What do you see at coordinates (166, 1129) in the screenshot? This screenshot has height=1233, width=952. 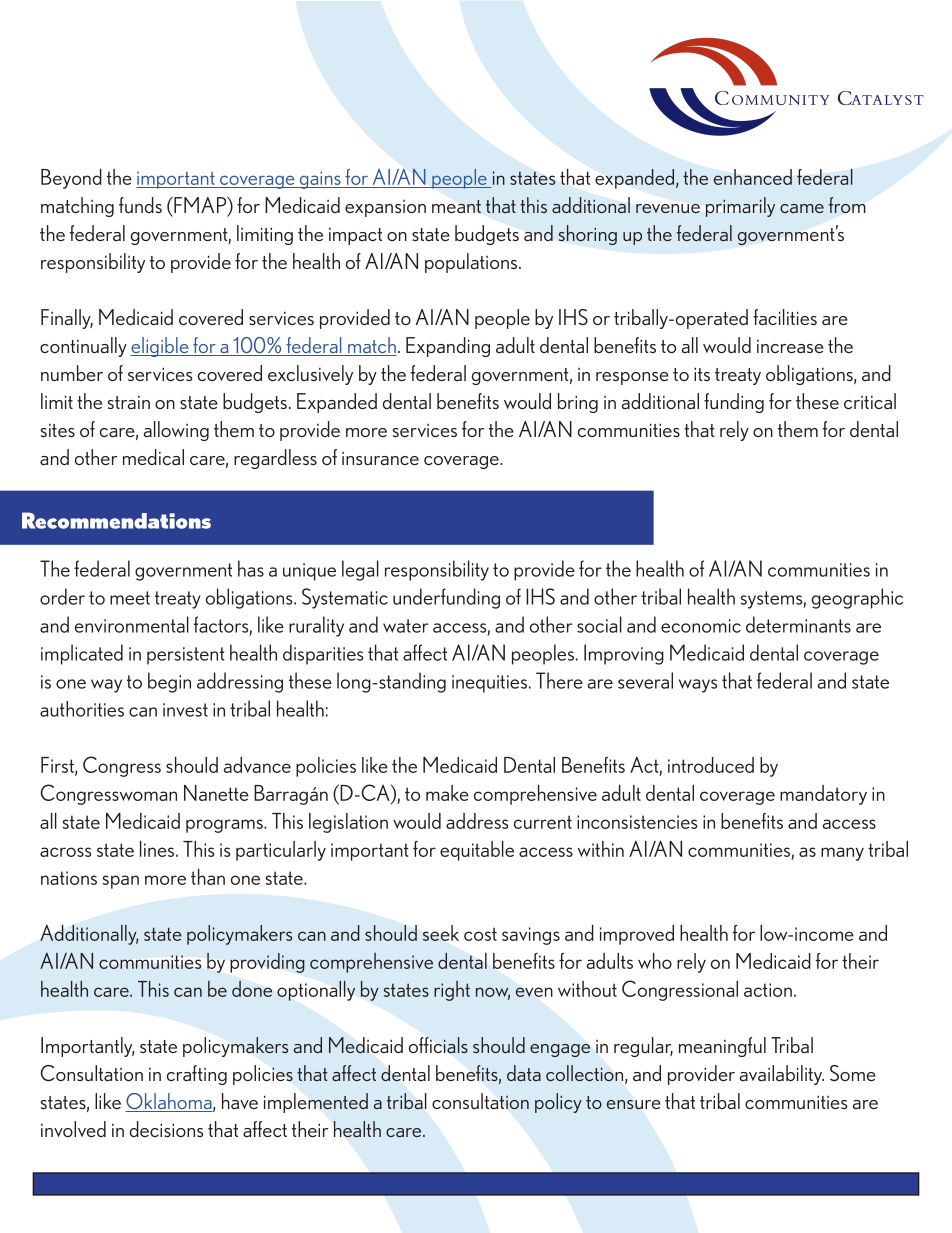 I see `decisions` at bounding box center [166, 1129].
